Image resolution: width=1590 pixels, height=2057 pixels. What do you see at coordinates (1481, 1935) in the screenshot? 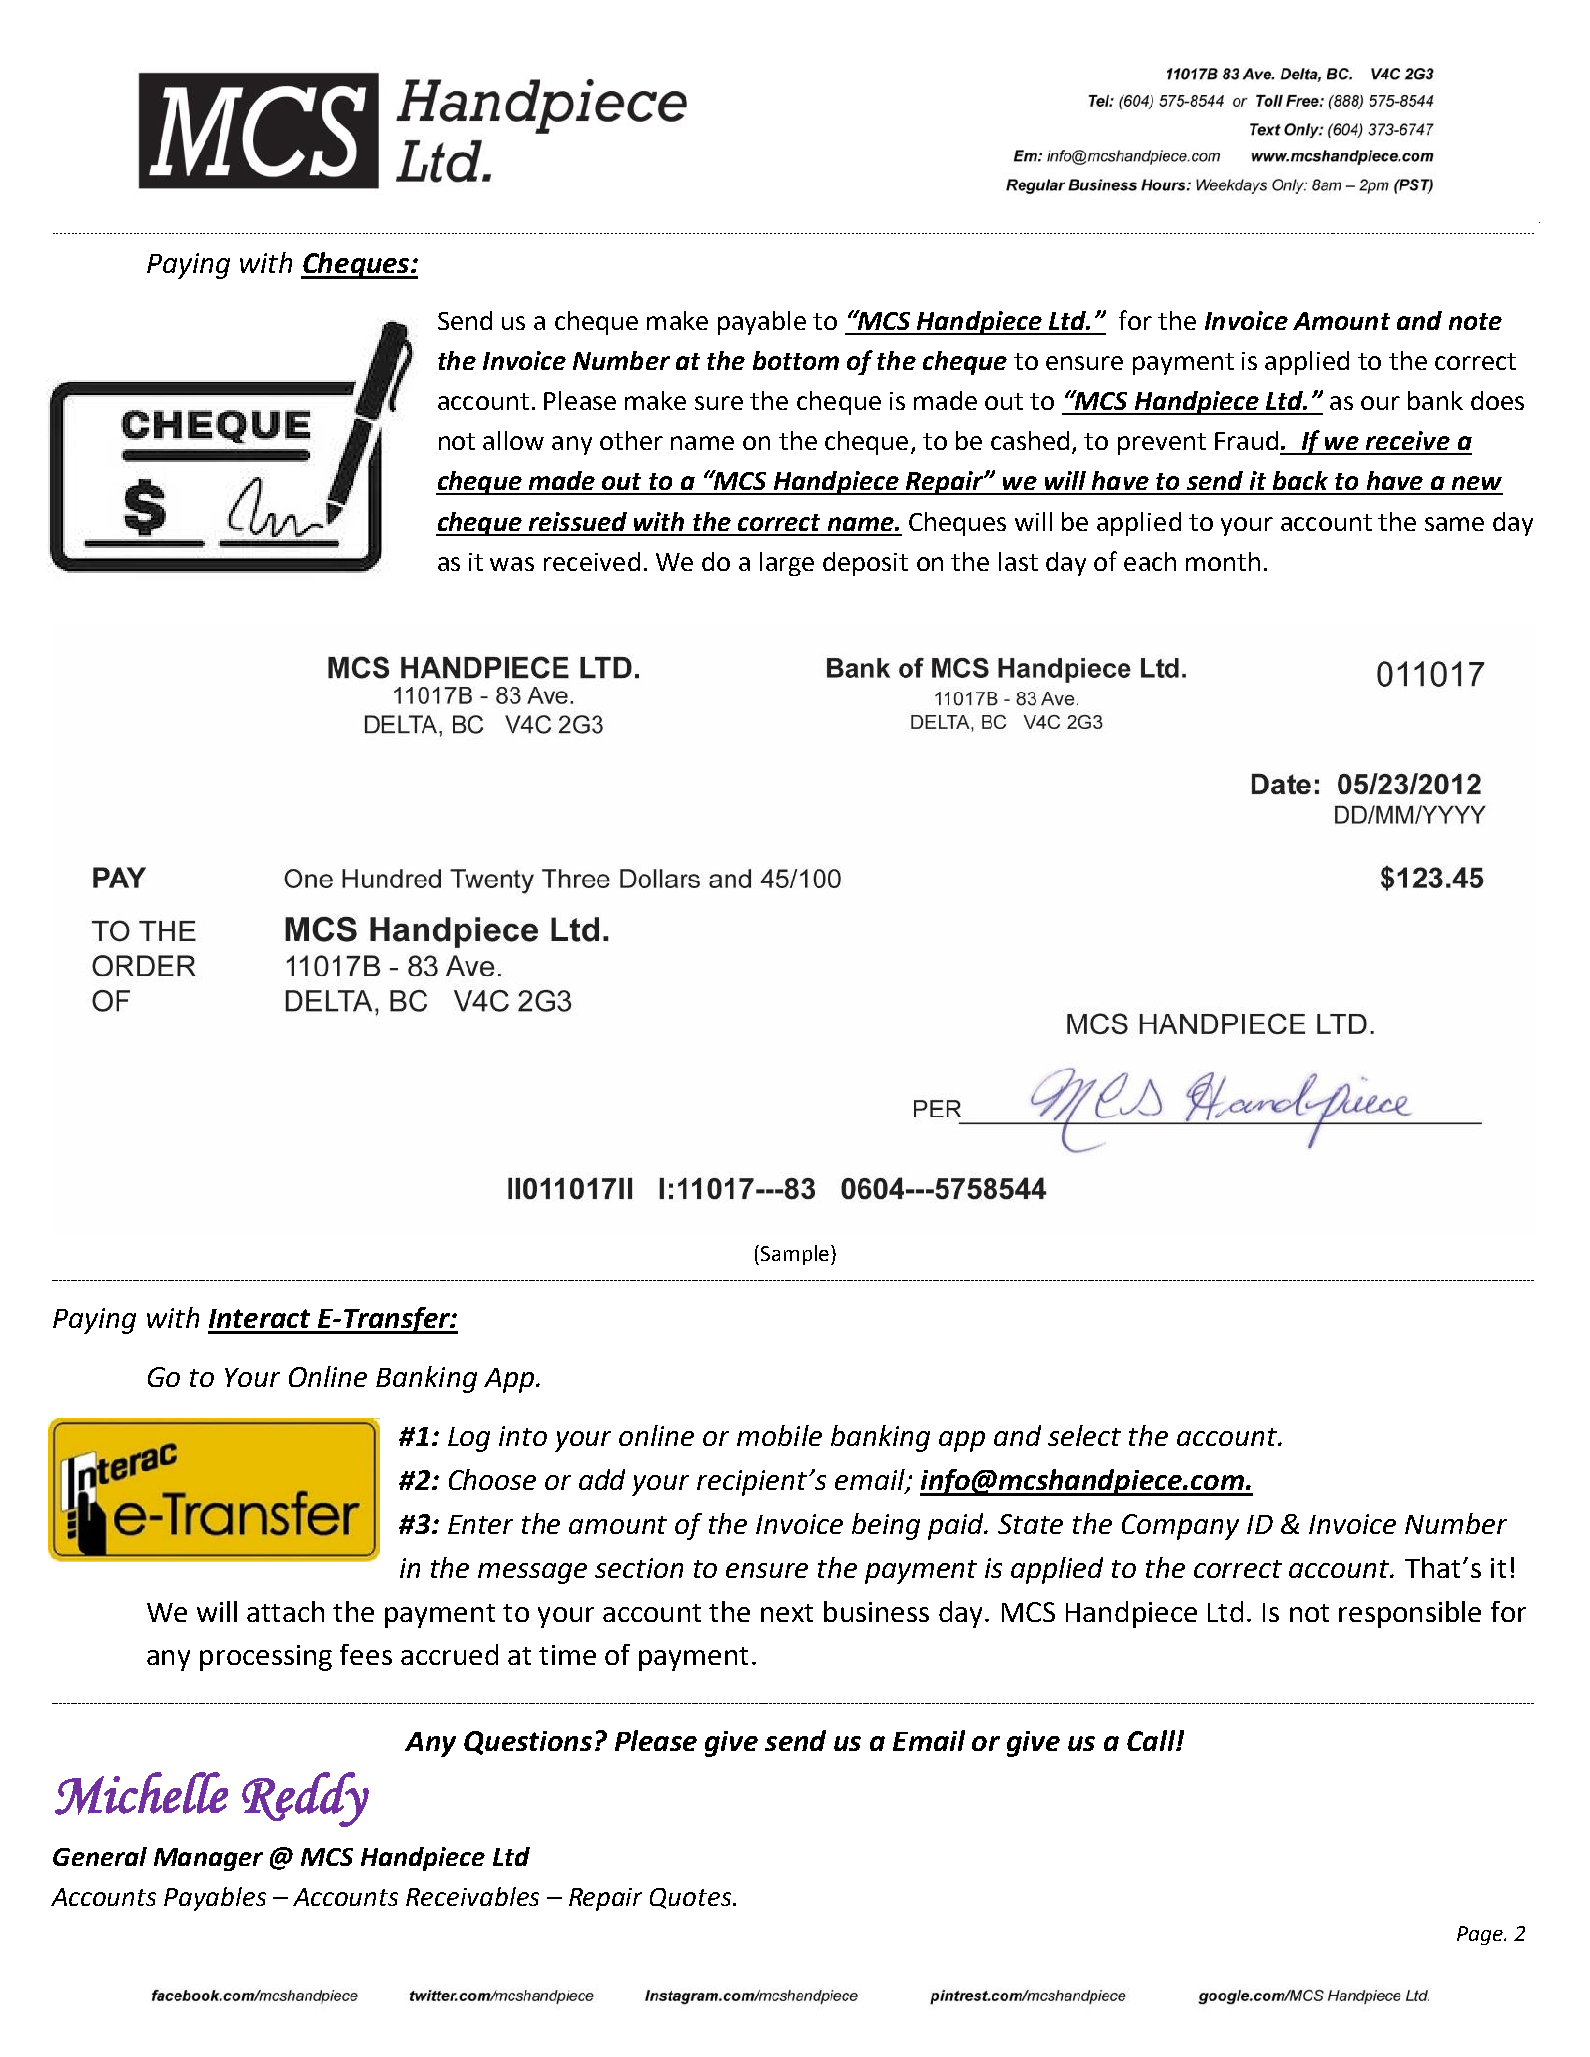
I see `Page` at bounding box center [1481, 1935].
